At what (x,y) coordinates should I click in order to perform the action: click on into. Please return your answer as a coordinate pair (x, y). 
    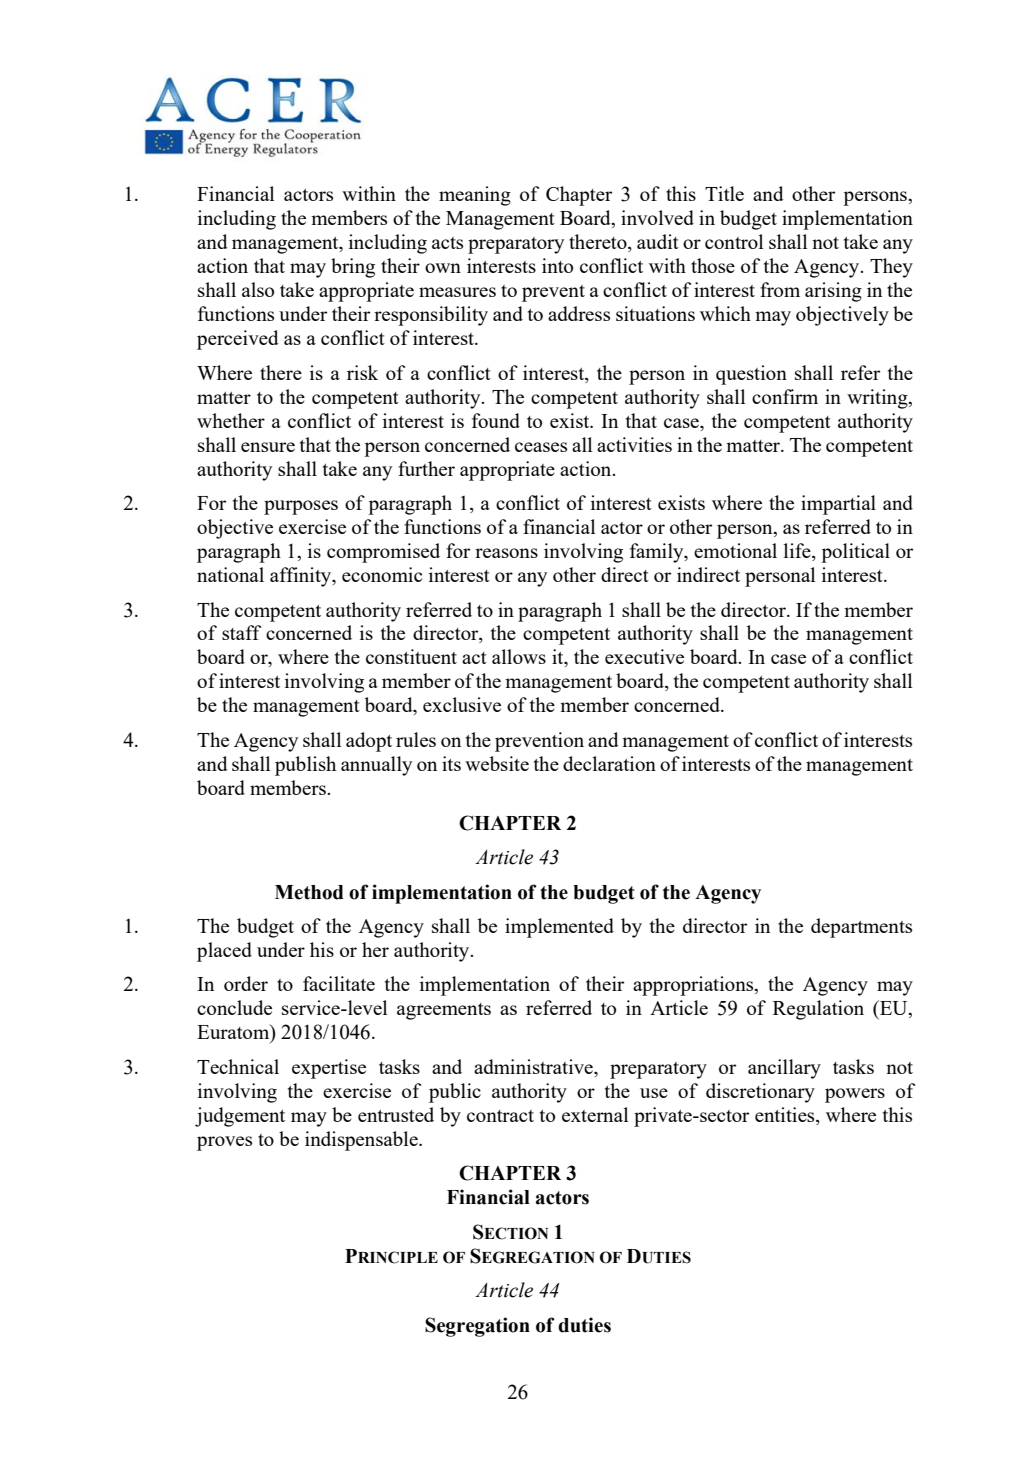
    Looking at the image, I should click on (557, 265).
